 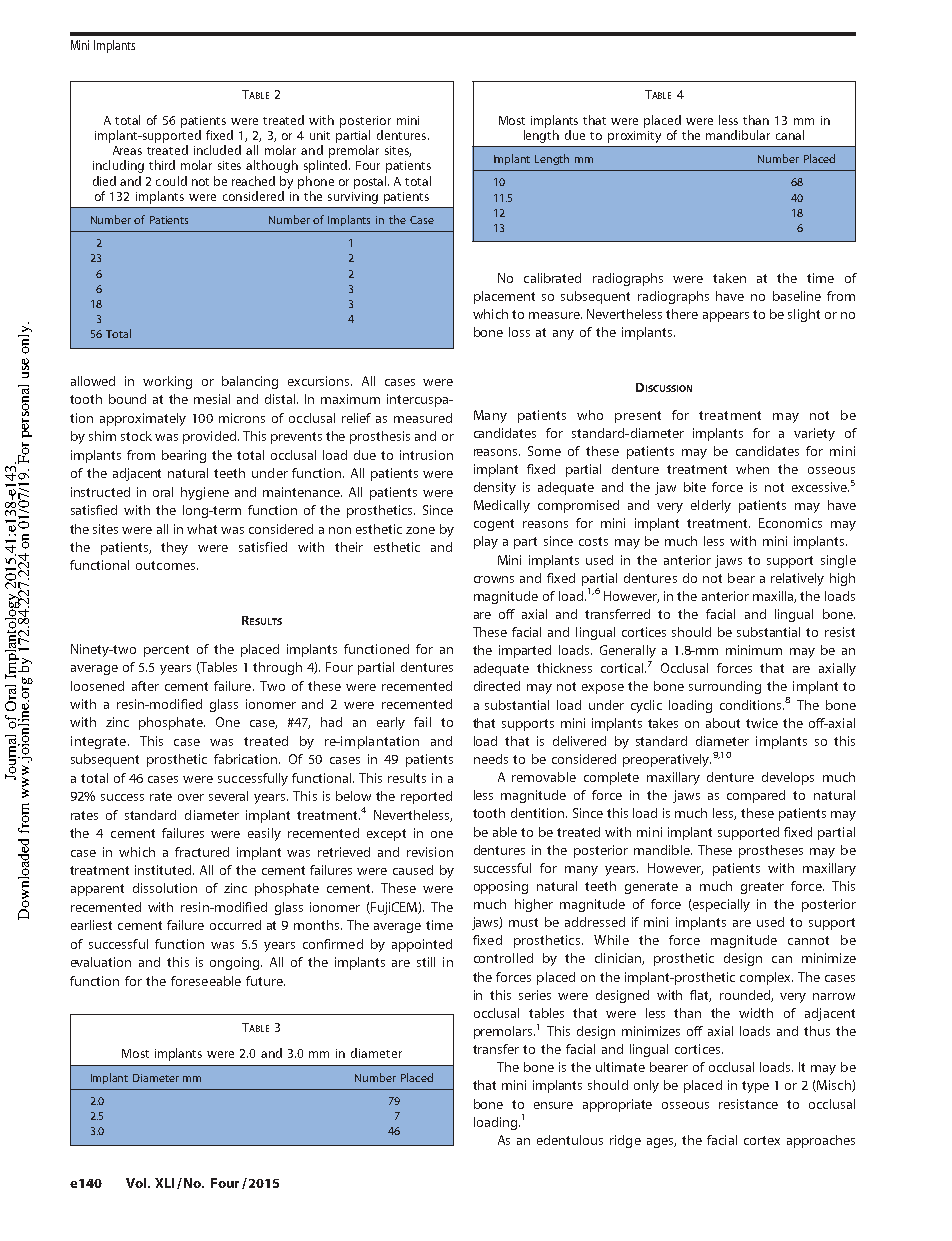 I want to click on when, so click(x=752, y=469).
